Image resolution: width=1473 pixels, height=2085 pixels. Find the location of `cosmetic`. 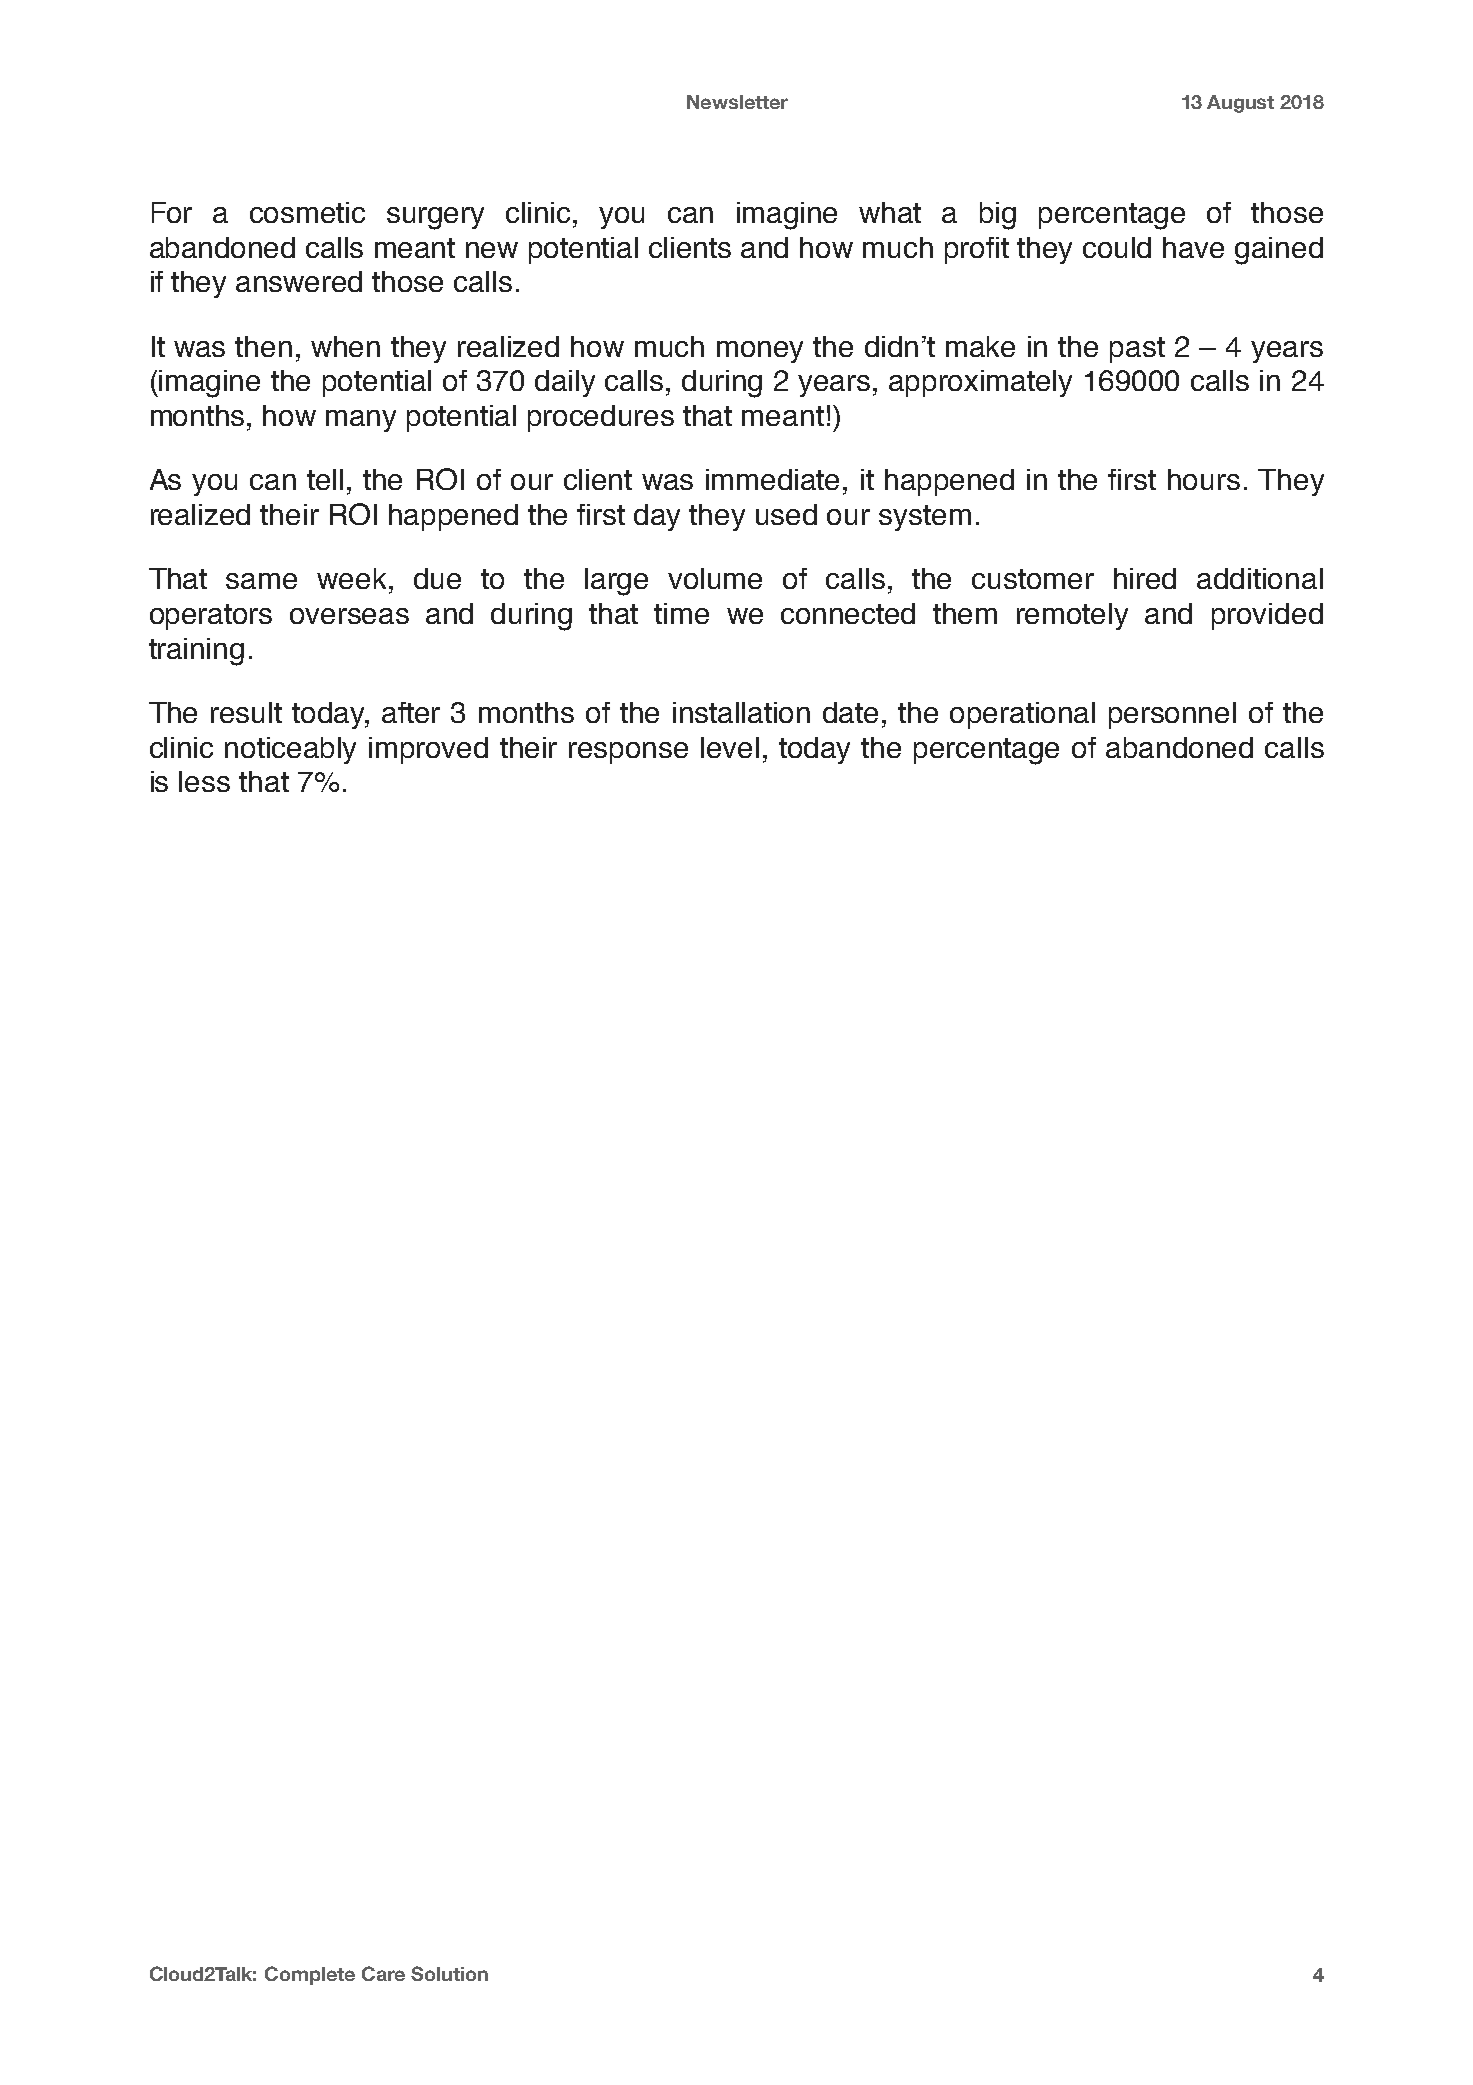

cosmetic is located at coordinates (307, 212).
